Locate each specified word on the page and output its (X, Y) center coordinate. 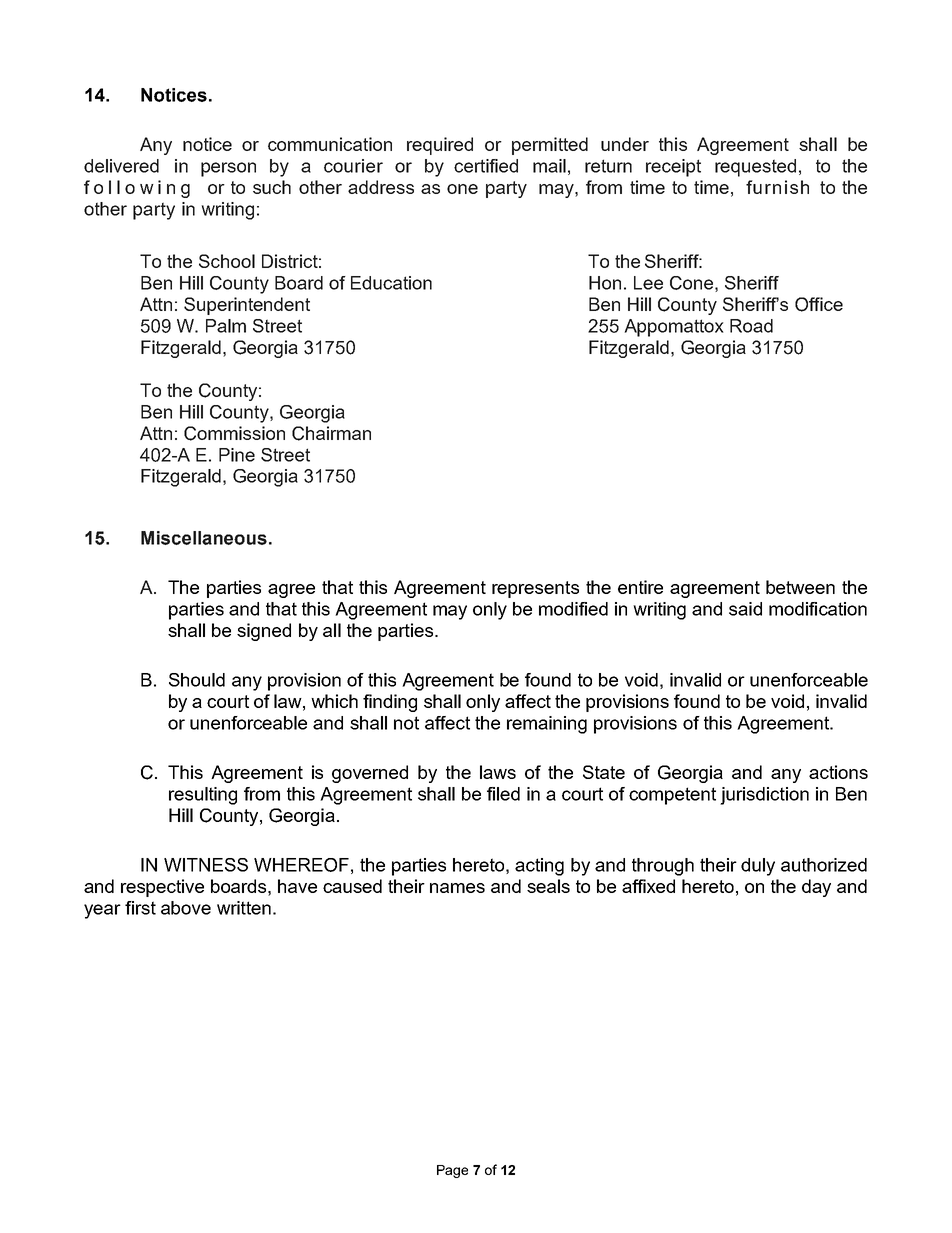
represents (535, 589)
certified (486, 166)
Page (452, 1171)
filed (503, 794)
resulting (203, 796)
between (800, 587)
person (228, 169)
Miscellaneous (204, 538)
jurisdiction (764, 796)
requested (755, 168)
